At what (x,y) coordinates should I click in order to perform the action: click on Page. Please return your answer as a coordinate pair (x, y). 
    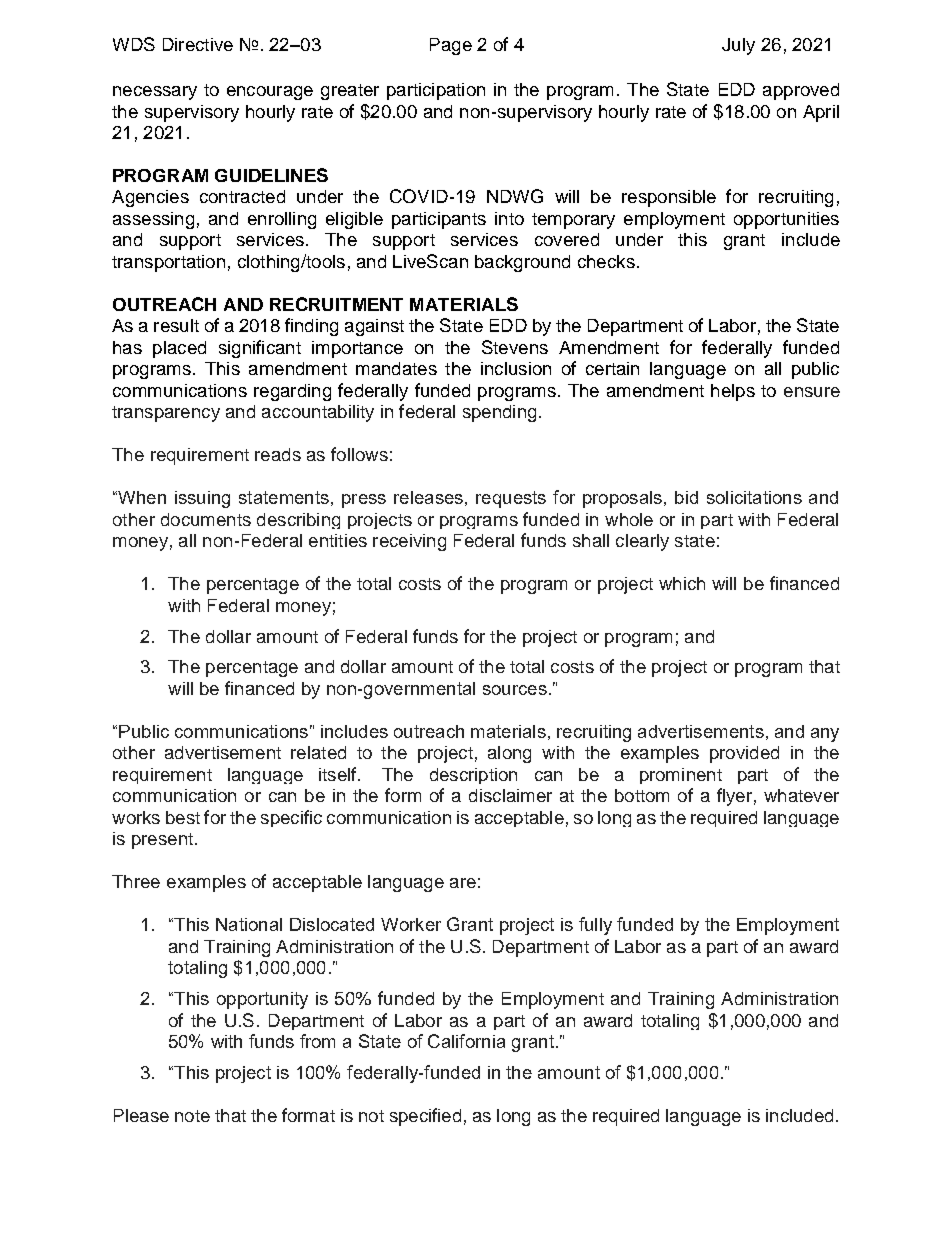
    Looking at the image, I should click on (451, 46).
